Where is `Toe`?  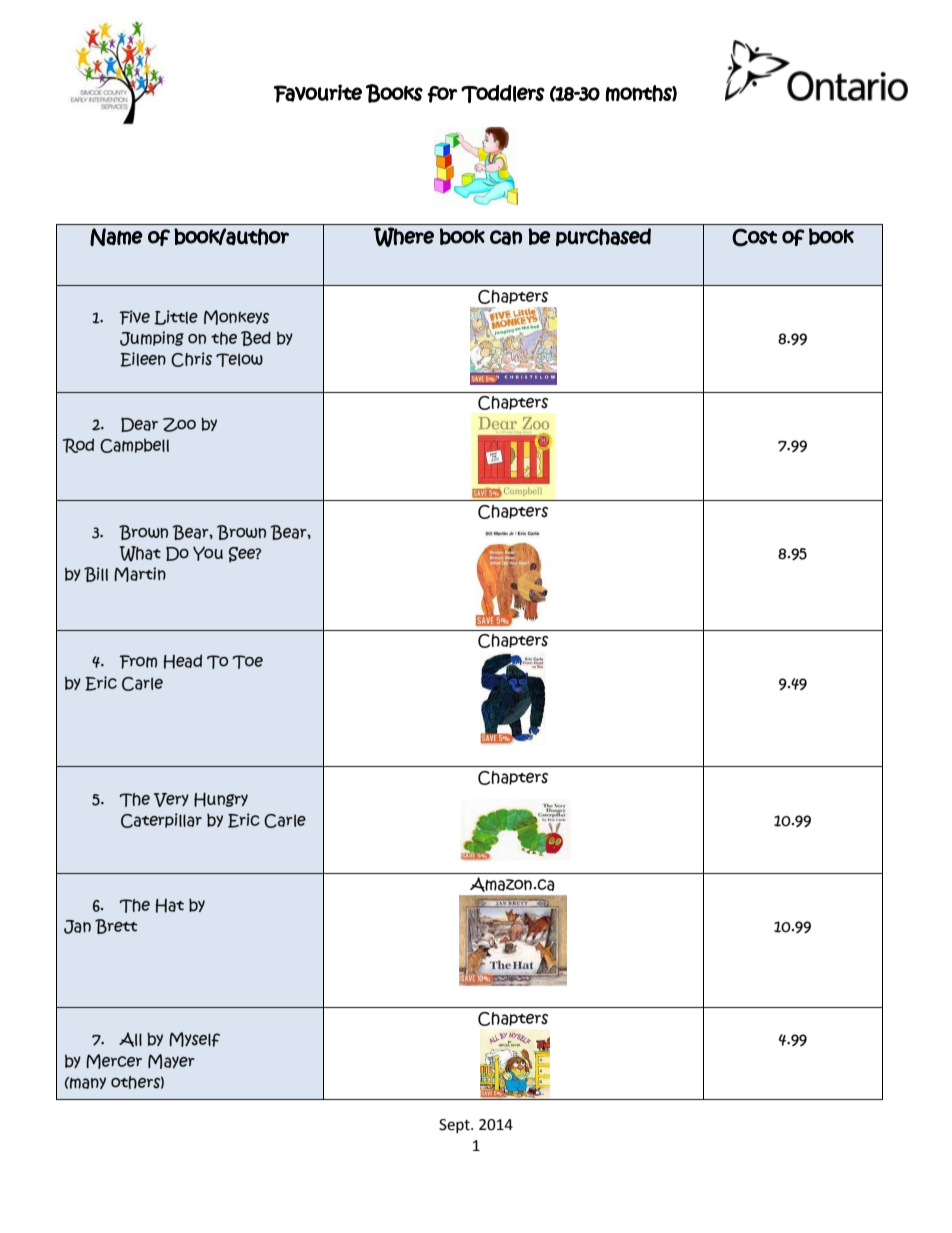 Toe is located at coordinates (247, 662).
